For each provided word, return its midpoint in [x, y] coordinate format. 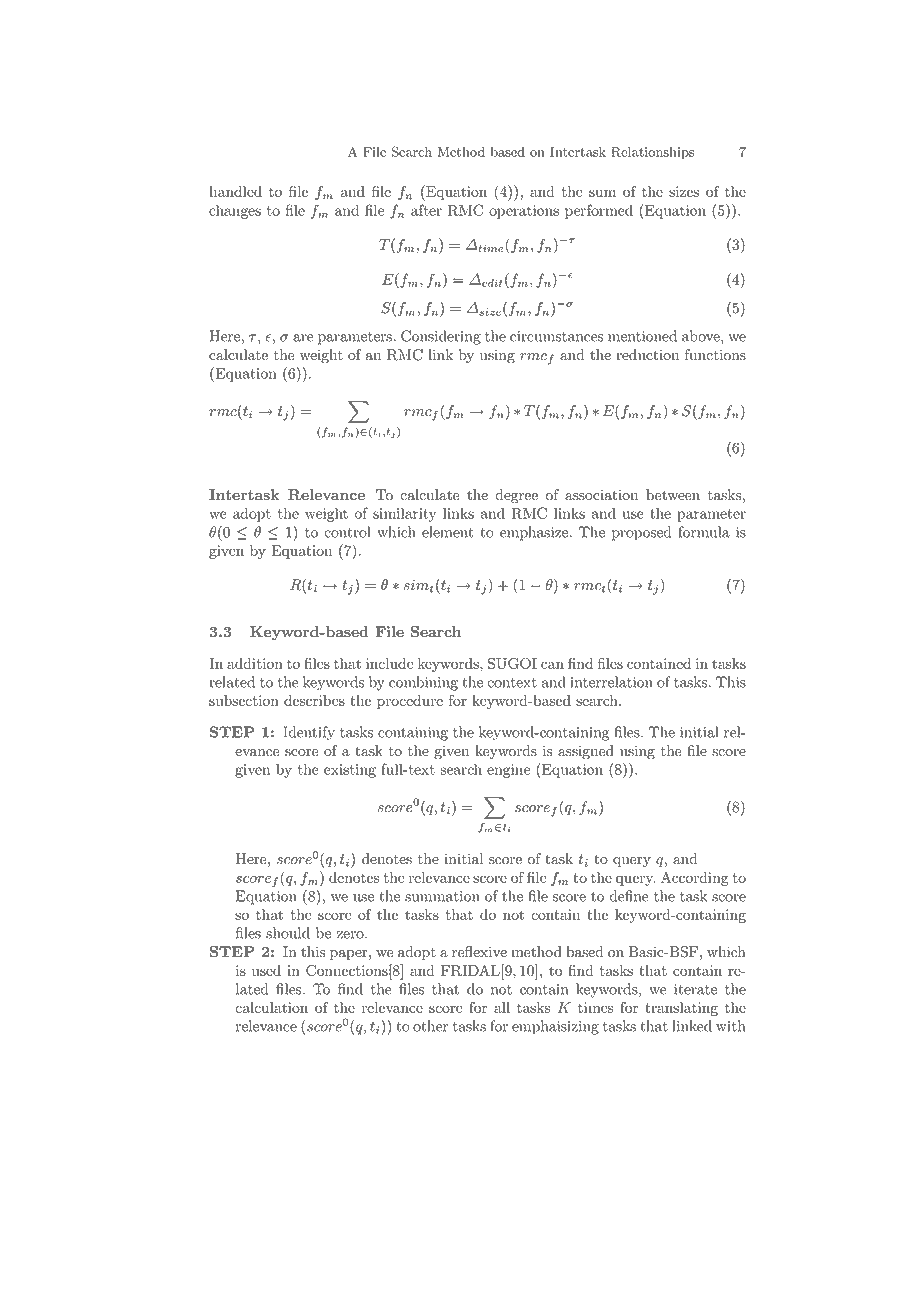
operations [524, 212]
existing [350, 771]
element [448, 532]
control [347, 532]
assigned [586, 752]
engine [508, 771]
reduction [647, 355]
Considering [441, 337]
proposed [641, 533]
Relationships [652, 153]
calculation [271, 1007]
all [502, 1007]
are [303, 338]
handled [235, 191]
